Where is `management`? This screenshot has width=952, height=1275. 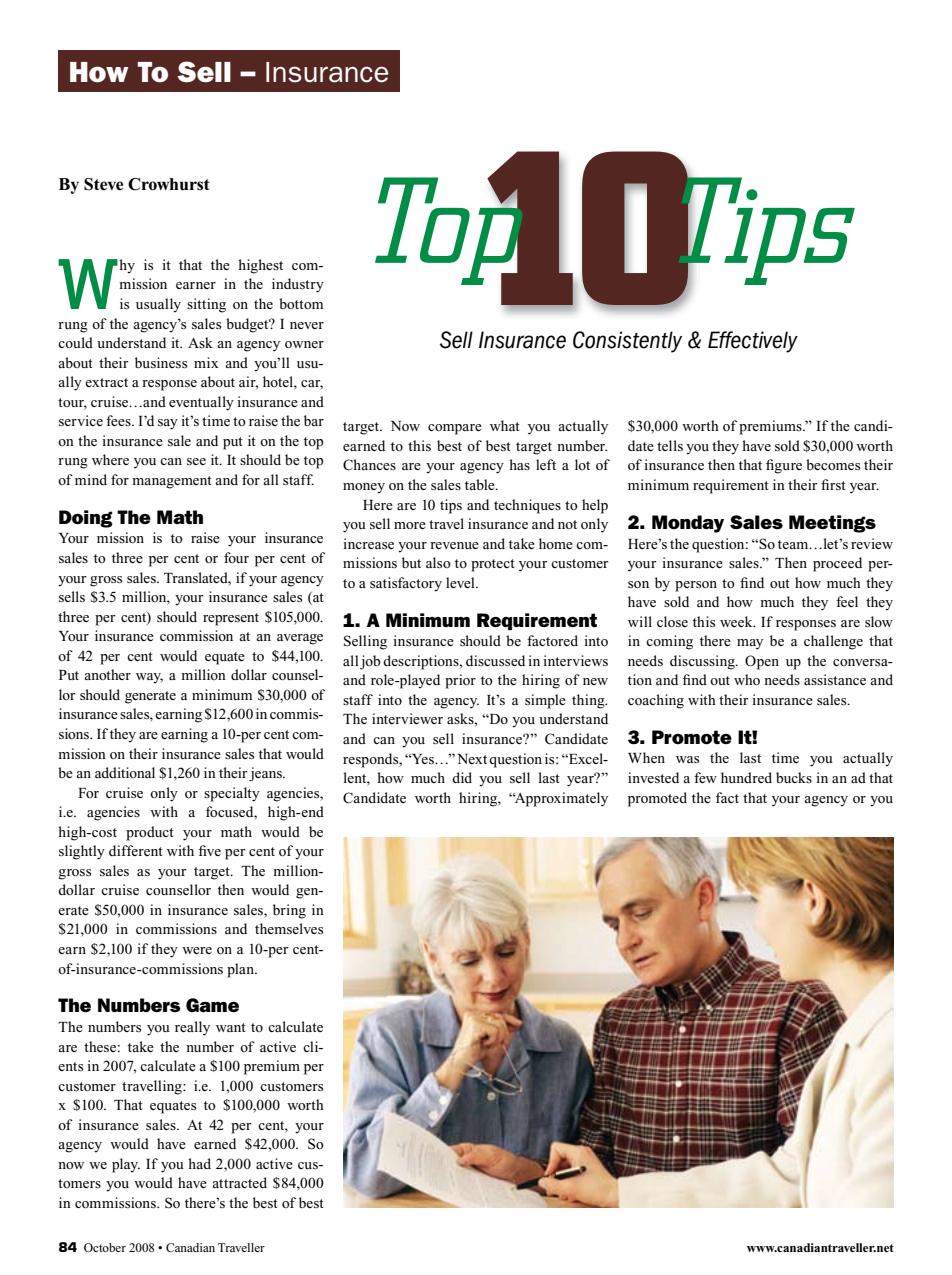 management is located at coordinates (172, 482).
